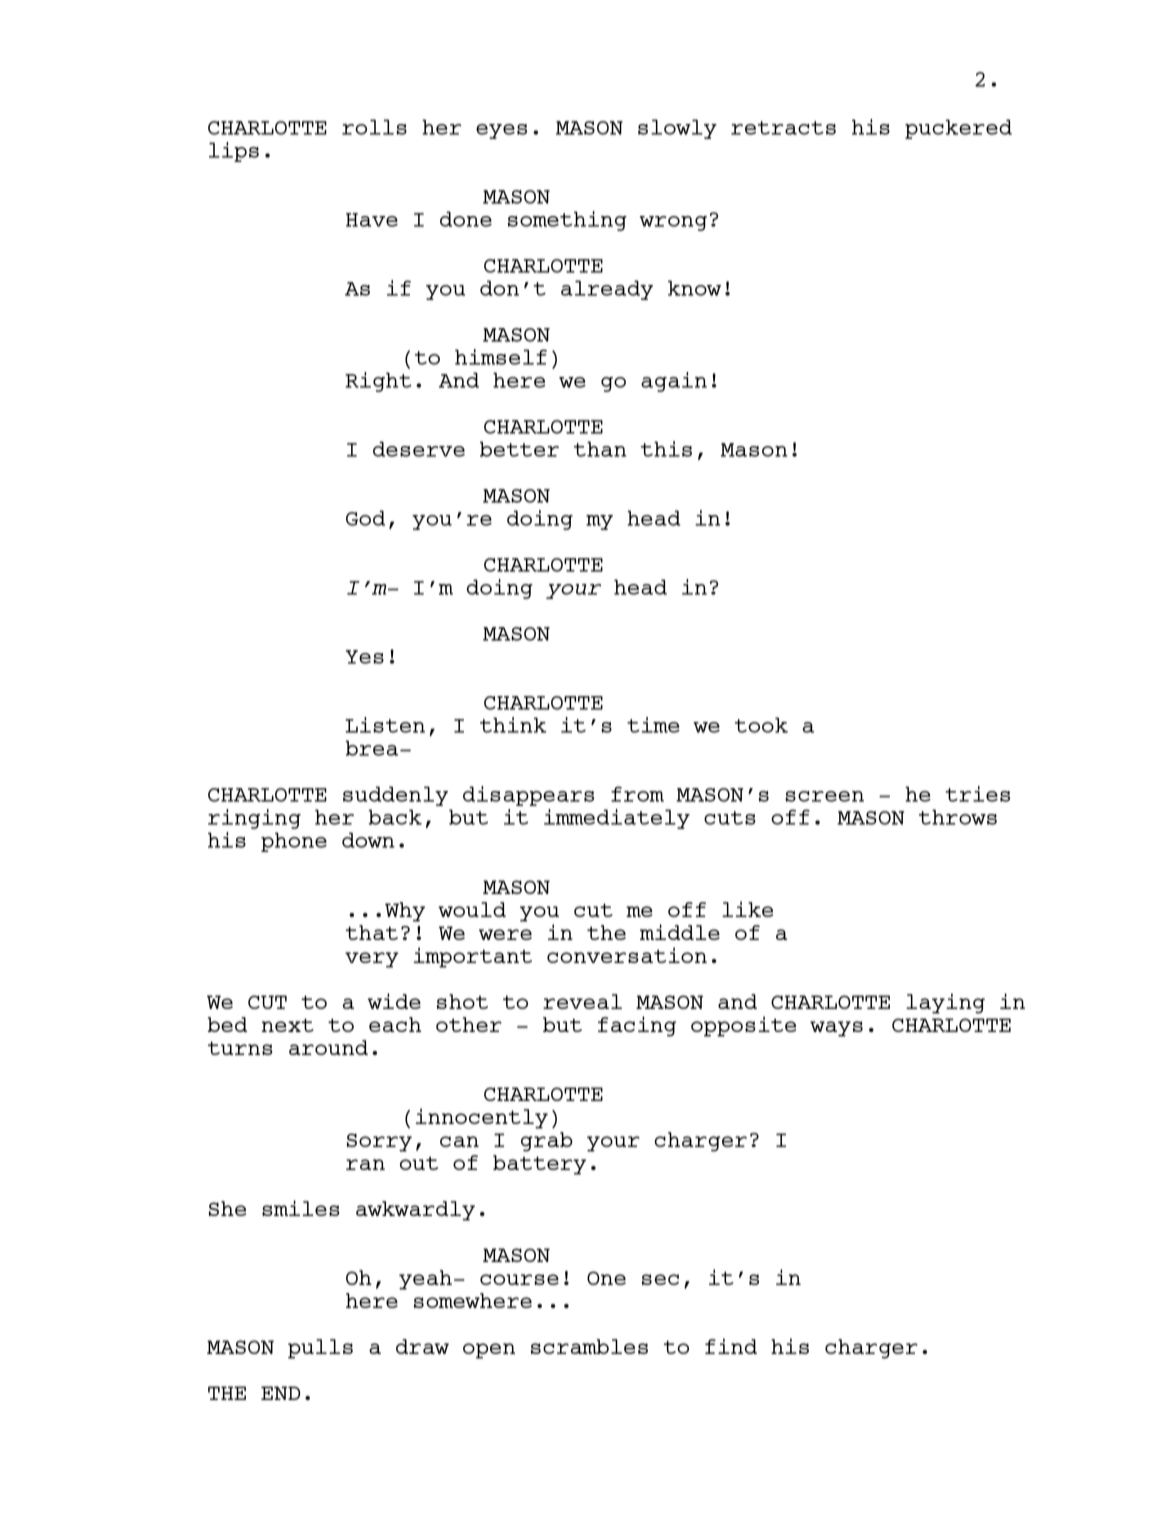 Image resolution: width=1173 pixels, height=1519 pixels. What do you see at coordinates (372, 960) in the page?
I see `very` at bounding box center [372, 960].
